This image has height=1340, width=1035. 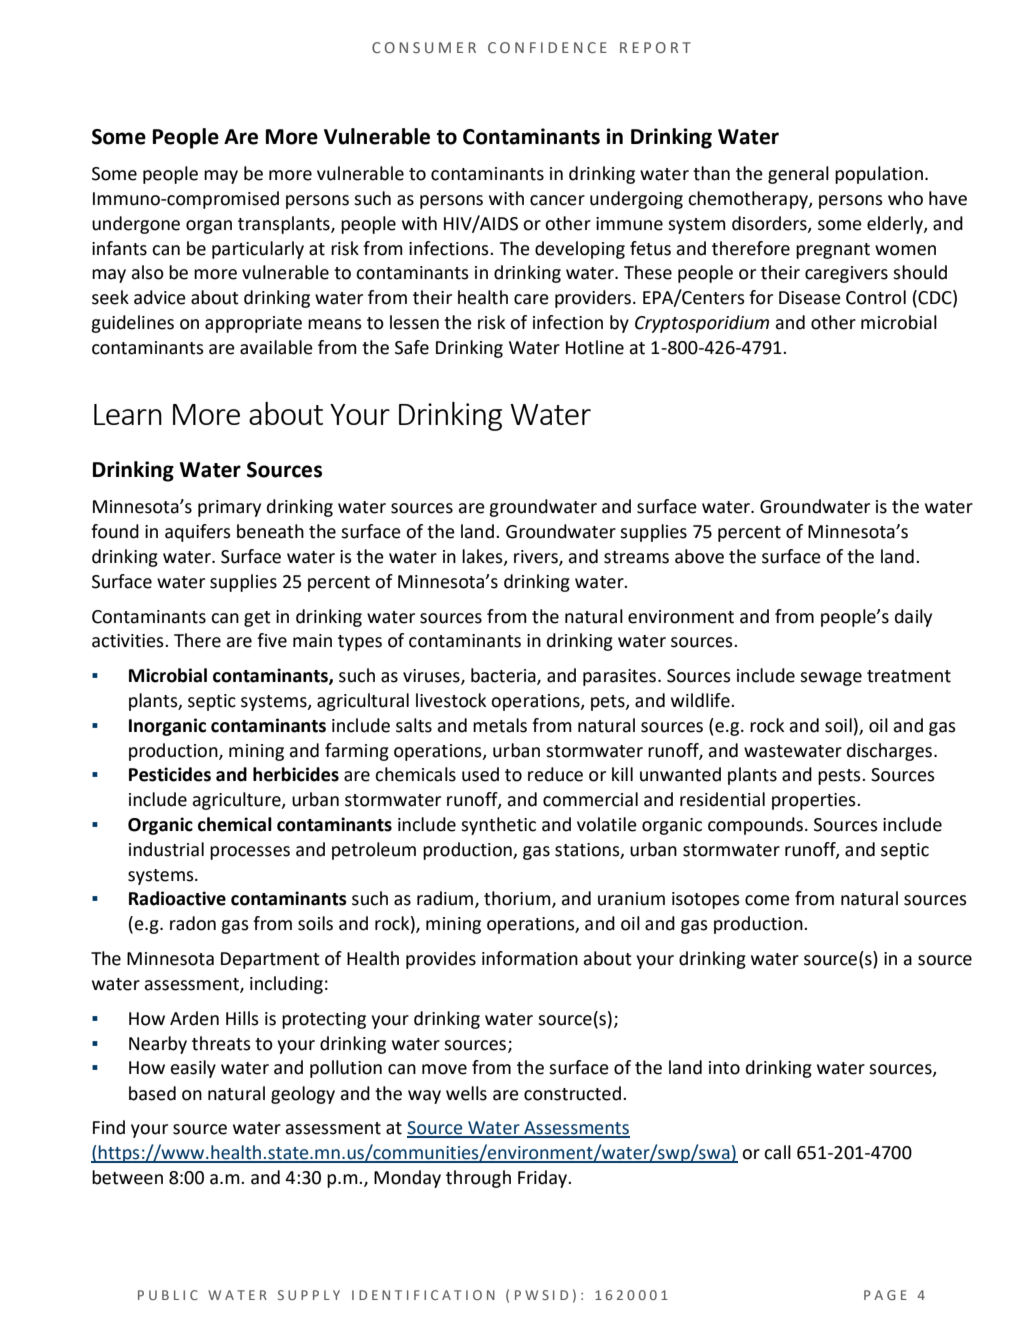 What do you see at coordinates (136, 225) in the image?
I see `undergone` at bounding box center [136, 225].
